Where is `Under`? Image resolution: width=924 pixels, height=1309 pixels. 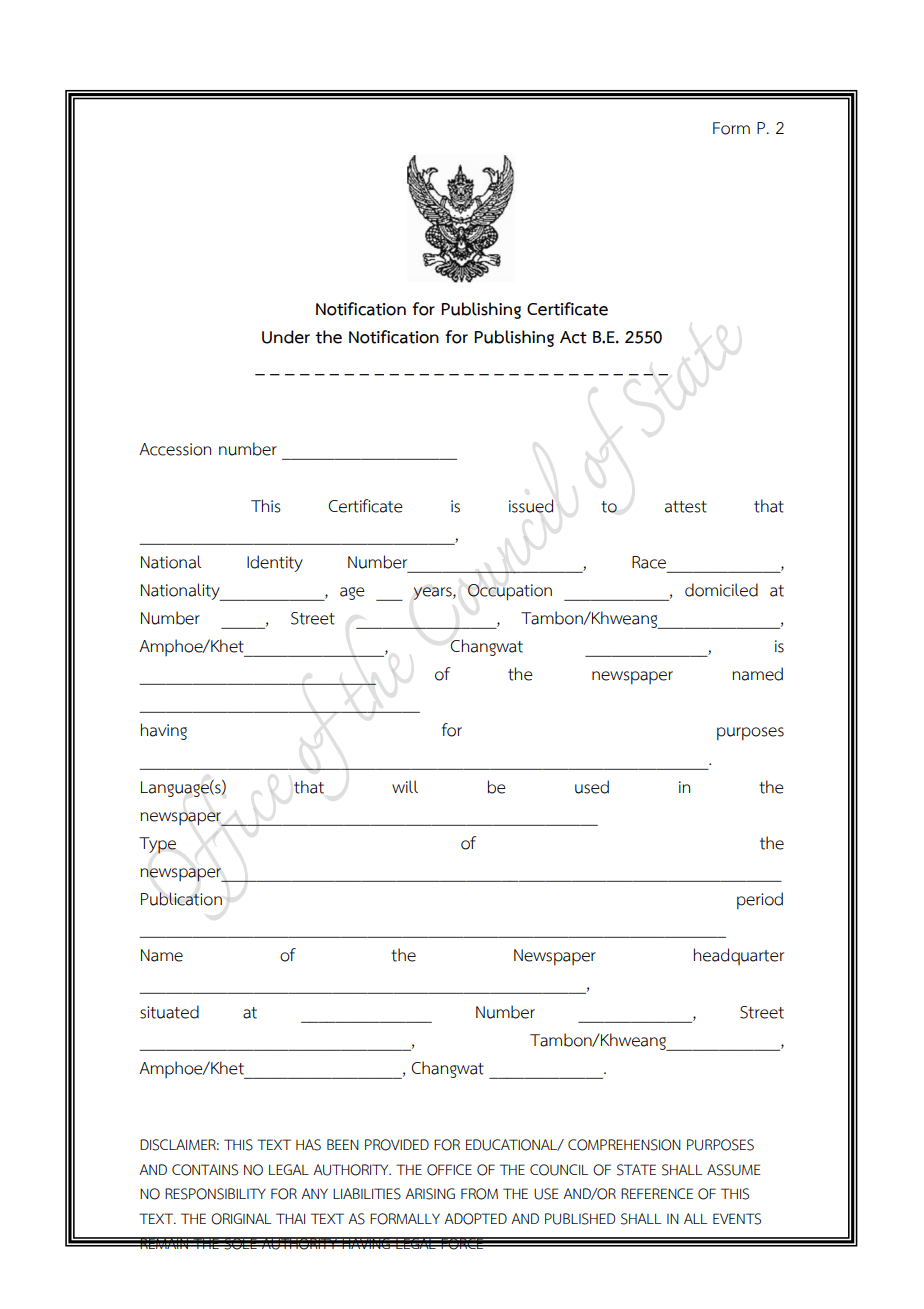 Under is located at coordinates (286, 337).
